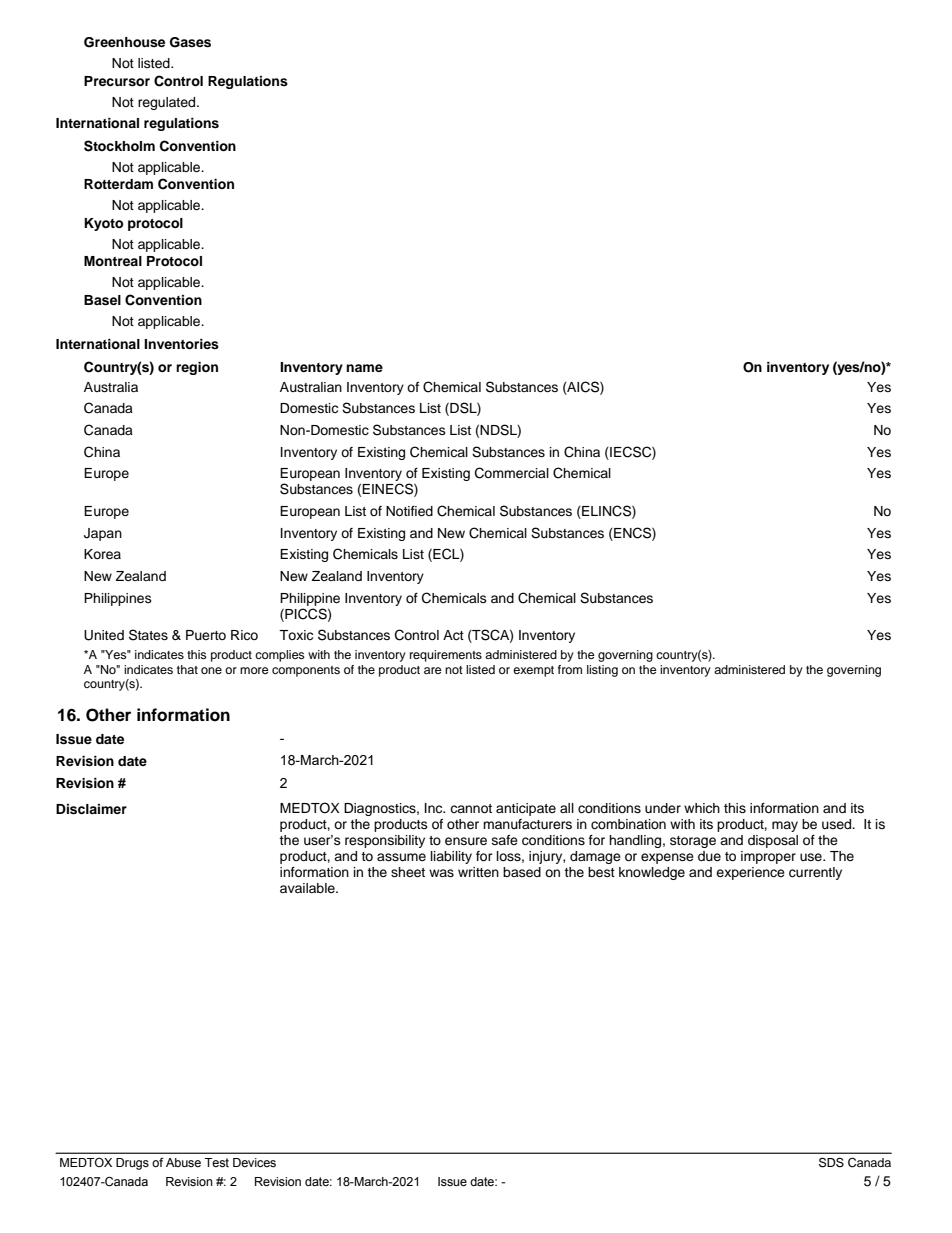 The width and height of the document is (952, 1233). I want to click on Commercial, so click(512, 473).
